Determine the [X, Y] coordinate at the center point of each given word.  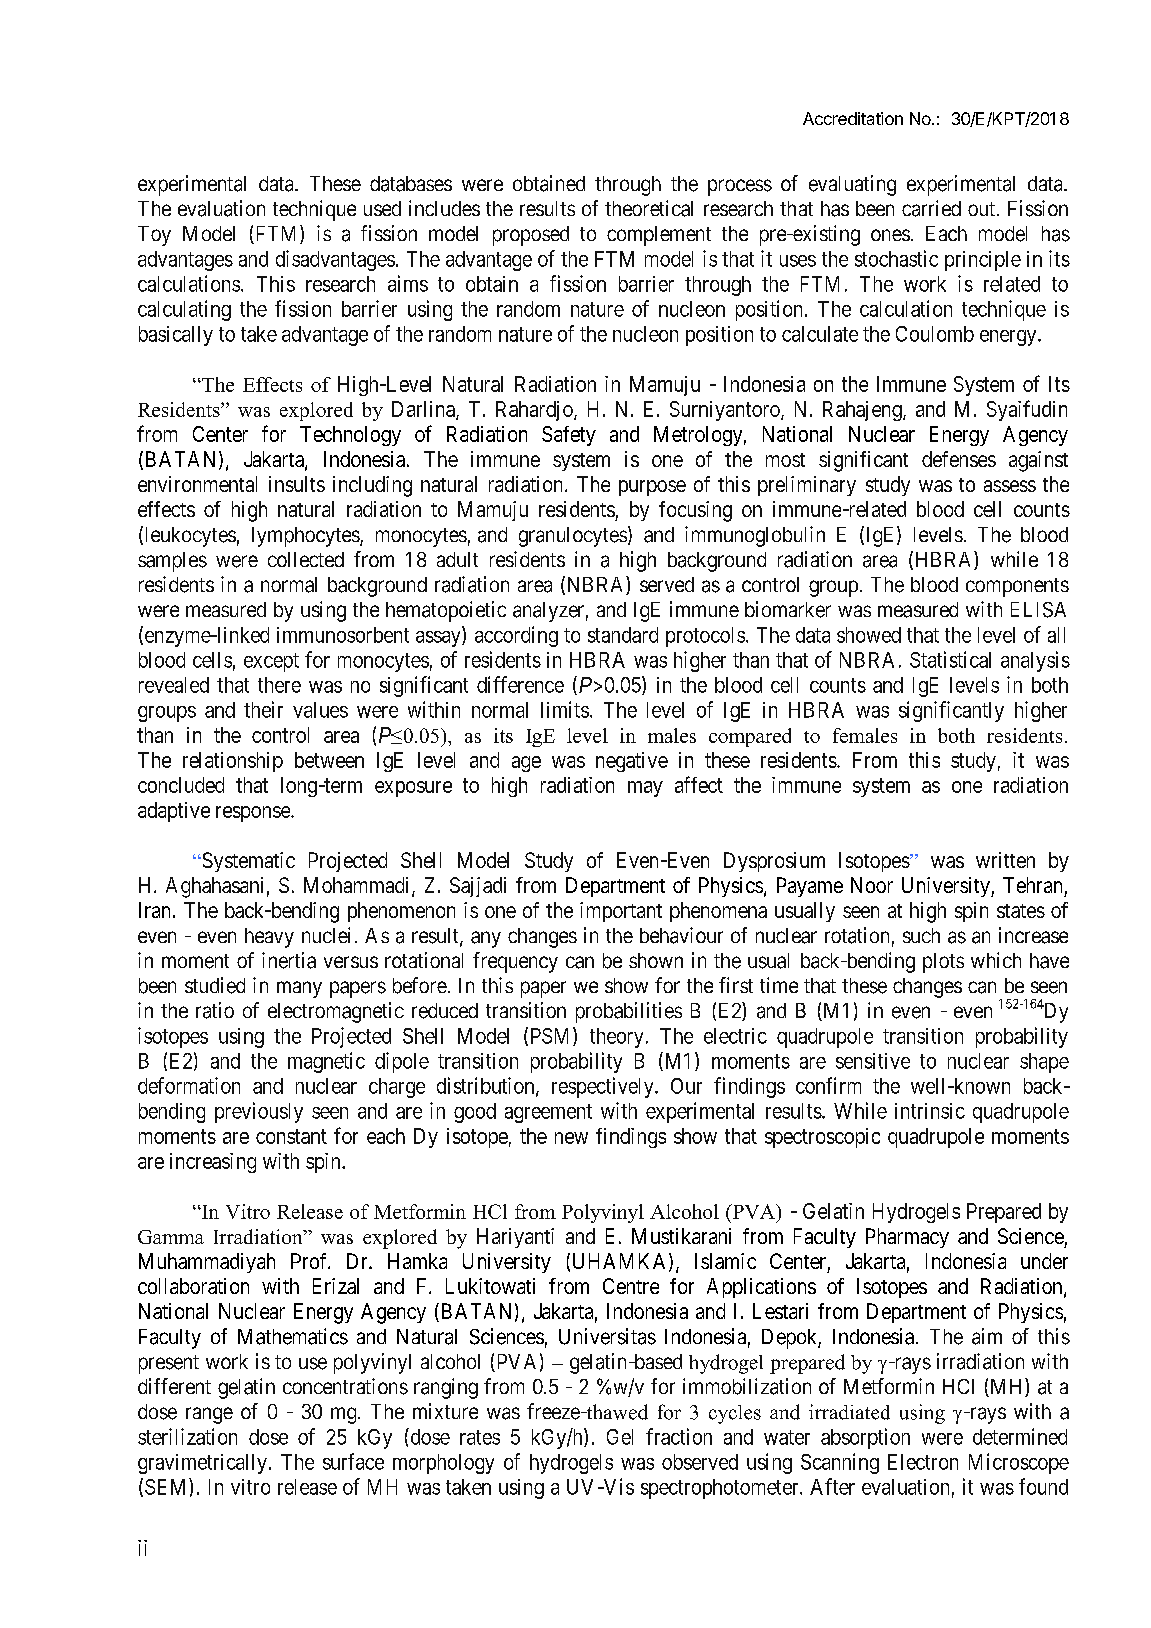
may [645, 789]
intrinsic [930, 1111]
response [254, 814]
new [571, 1138]
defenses [959, 459]
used [382, 208]
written [1005, 860]
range [209, 1415]
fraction [679, 1436]
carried [931, 208]
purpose [652, 488]
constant [291, 1136]
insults [297, 484]
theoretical [649, 208]
